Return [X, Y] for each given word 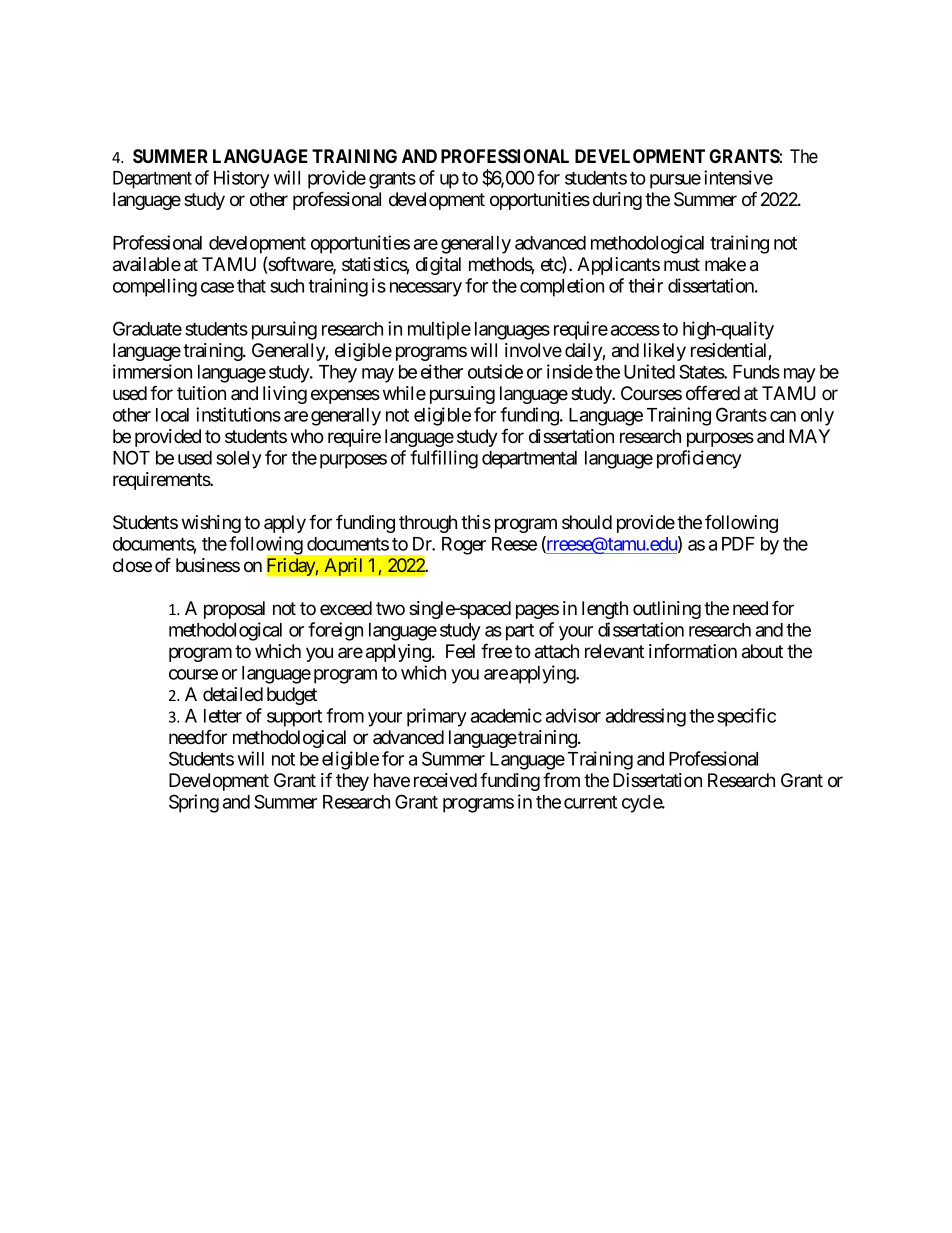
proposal [234, 610]
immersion [152, 371]
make [725, 264]
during [617, 201]
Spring [194, 803]
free [496, 650]
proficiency [699, 459]
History [242, 179]
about [762, 651]
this [476, 522]
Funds [756, 372]
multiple [439, 330]
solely [239, 460]
